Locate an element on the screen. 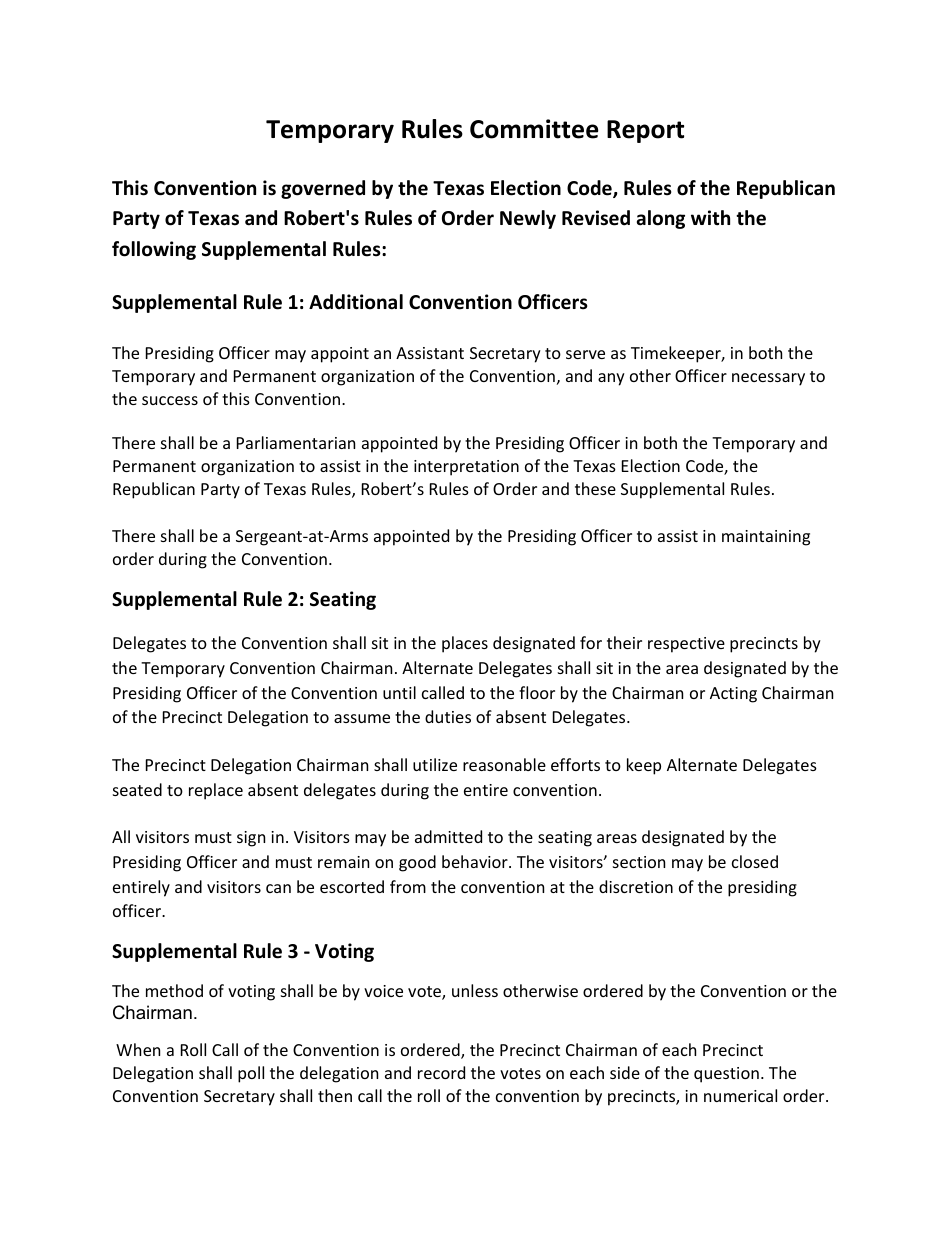 Image resolution: width=952 pixels, height=1233 pixels. governed is located at coordinates (323, 189).
